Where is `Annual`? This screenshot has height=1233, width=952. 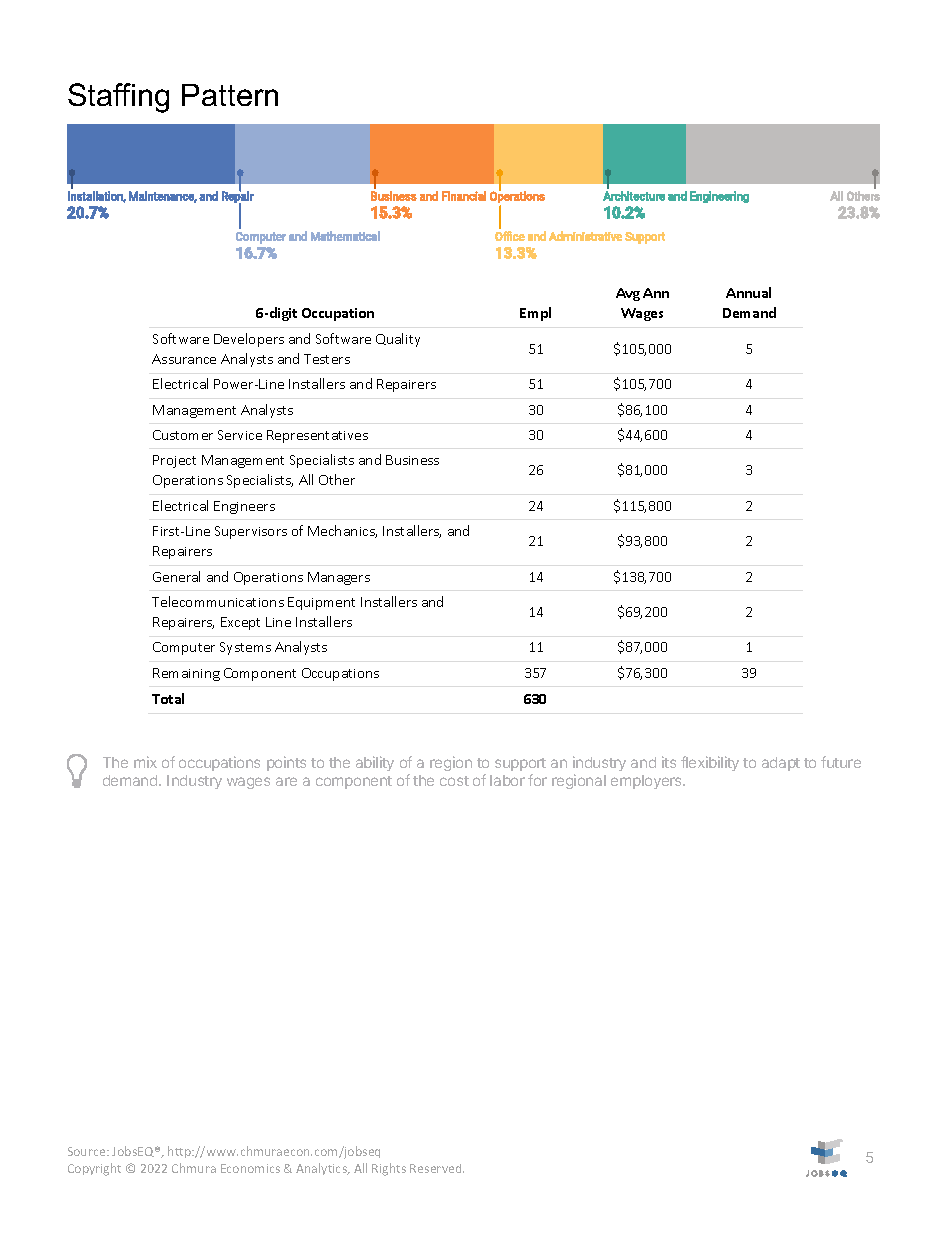
Annual is located at coordinates (748, 292).
